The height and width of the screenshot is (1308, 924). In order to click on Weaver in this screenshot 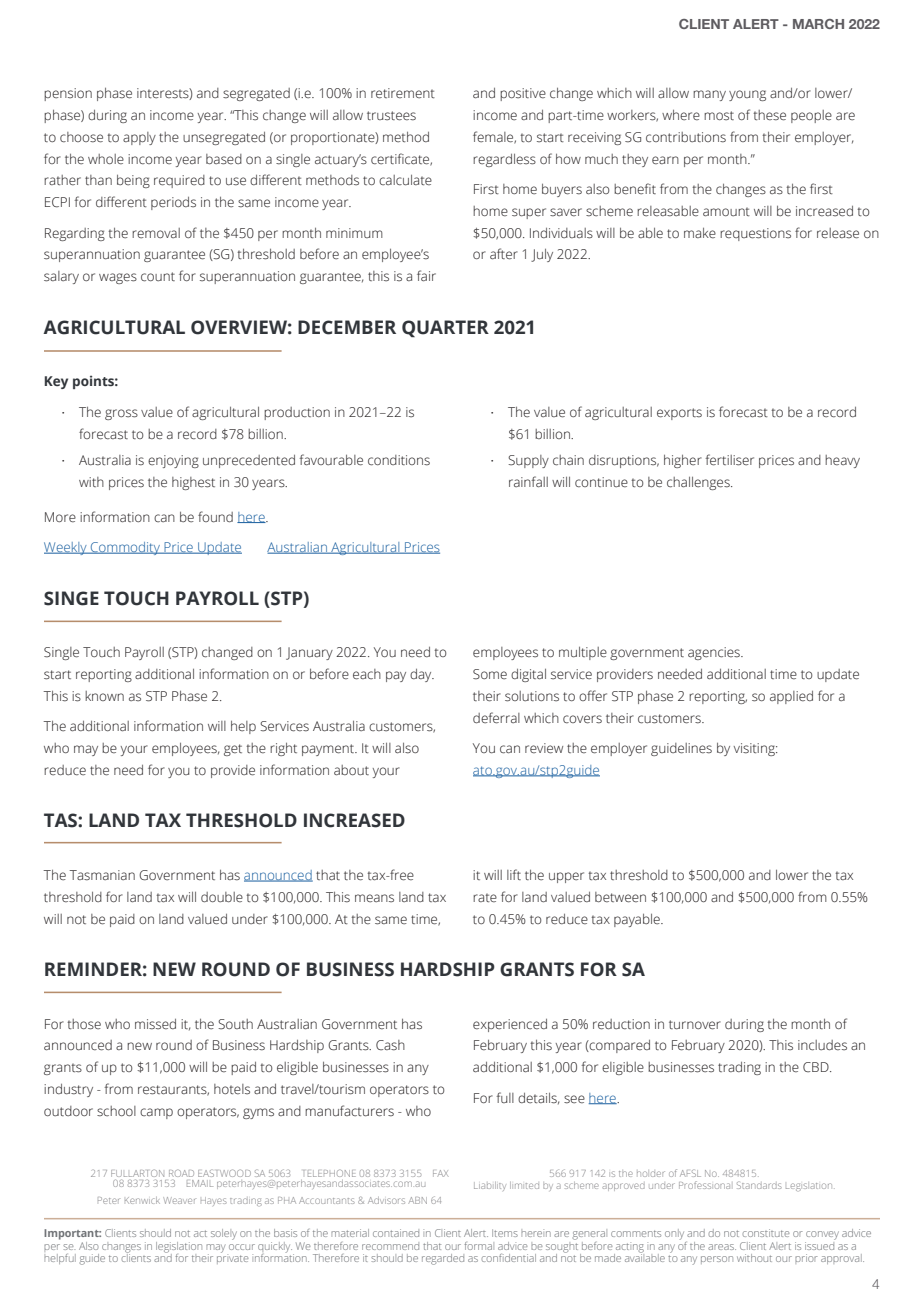, I will do `click(179, 1200)`.
